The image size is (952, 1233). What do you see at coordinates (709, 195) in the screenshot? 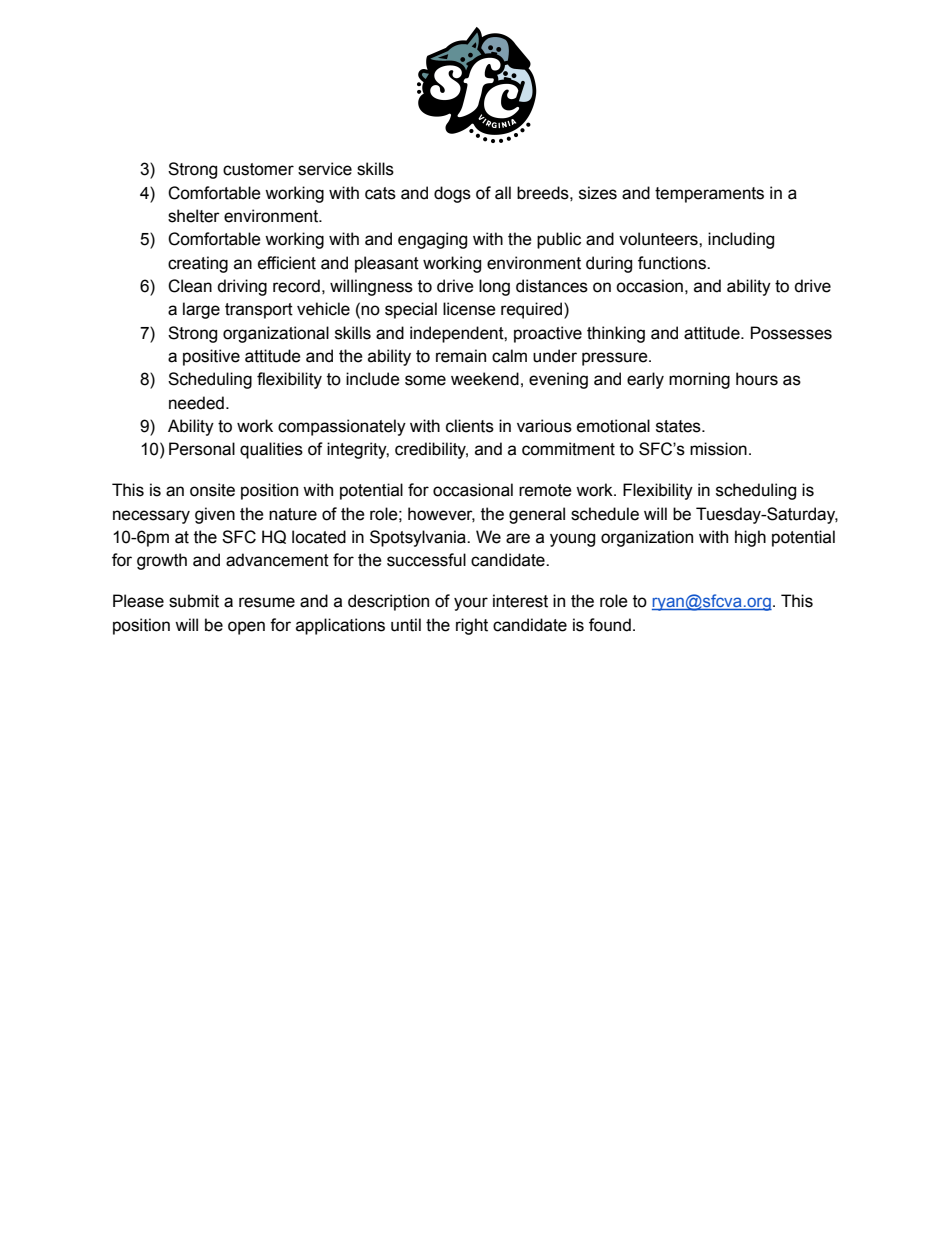
I see `temperaments` at bounding box center [709, 195].
